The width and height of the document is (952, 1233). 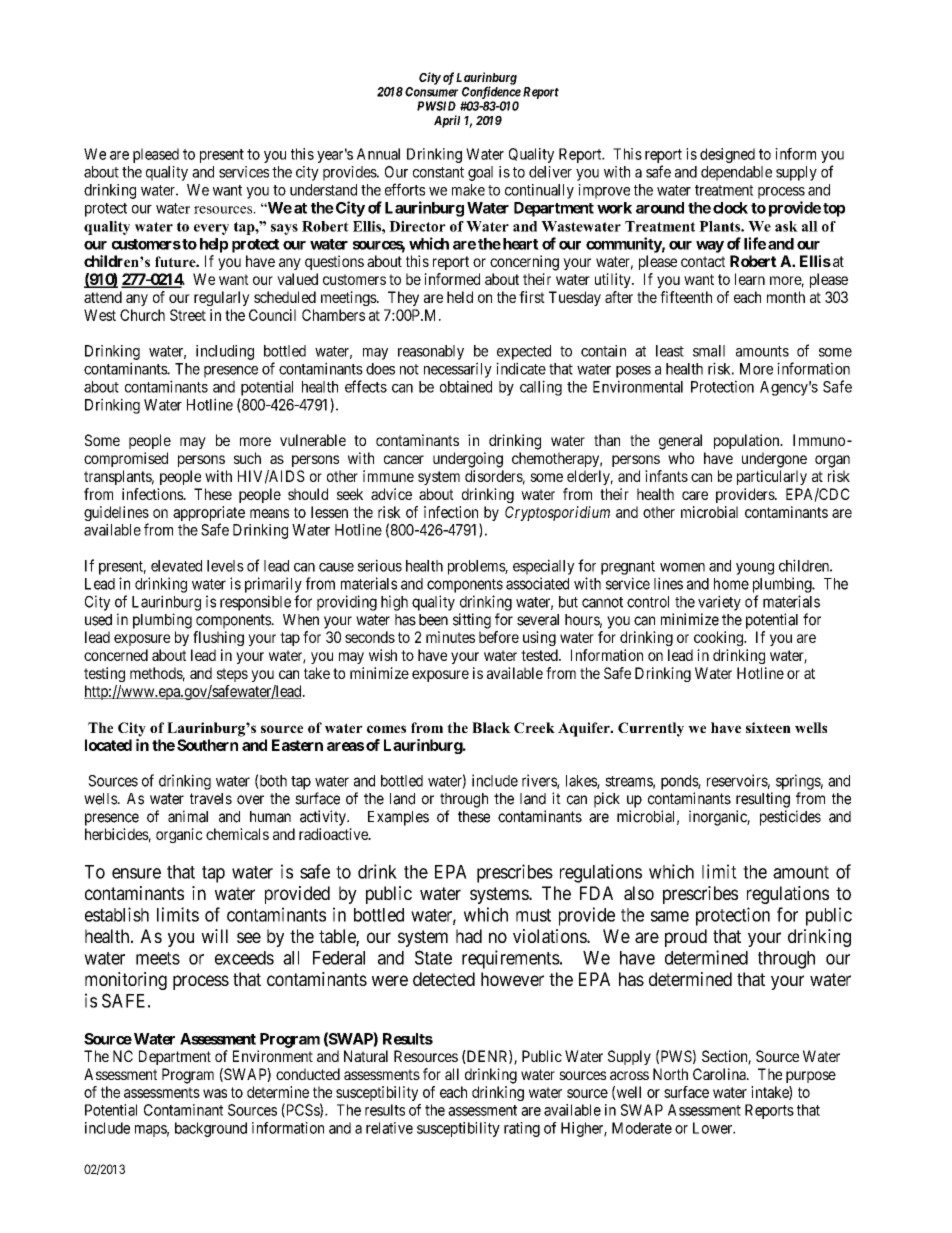 What do you see at coordinates (211, 1129) in the document?
I see `background` at bounding box center [211, 1129].
